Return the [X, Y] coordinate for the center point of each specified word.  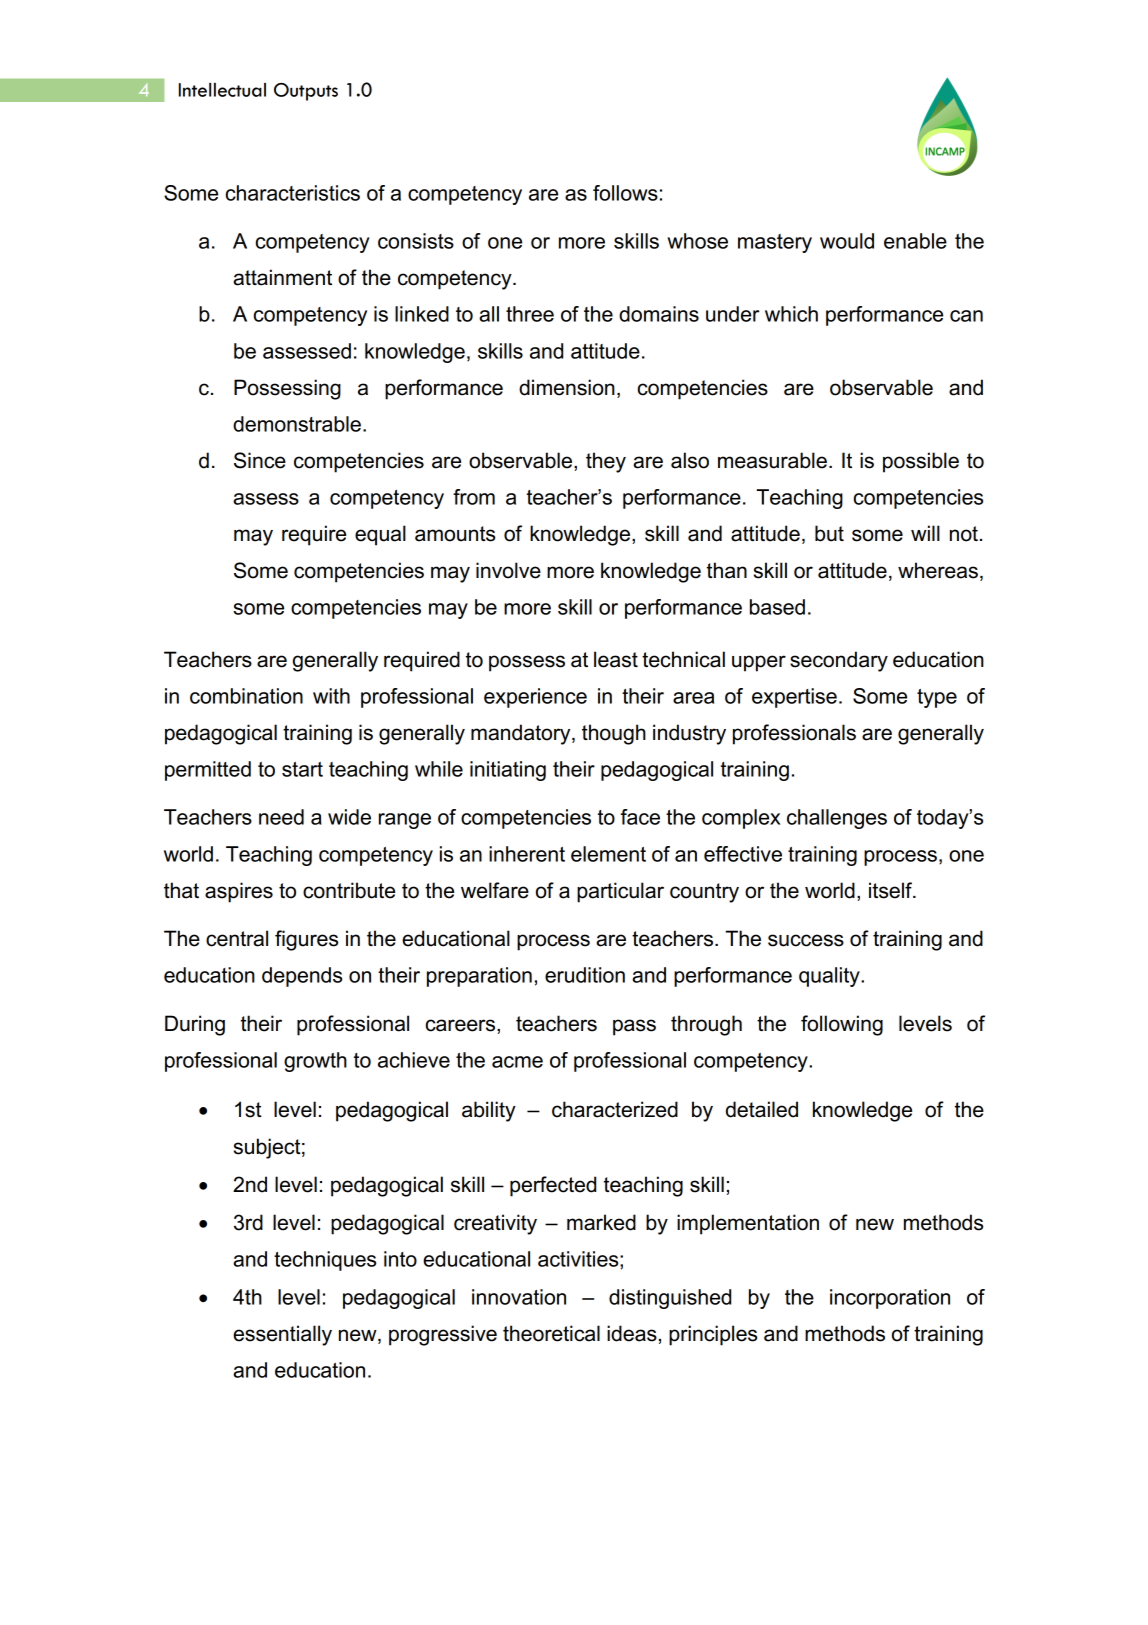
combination [246, 696]
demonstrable [297, 424]
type [937, 698]
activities [579, 1259]
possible [921, 462]
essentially [282, 1335]
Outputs [306, 92]
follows [625, 193]
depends [302, 977]
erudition [585, 975]
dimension [567, 387]
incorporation [890, 1299]
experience [535, 698]
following [842, 1025]
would [847, 241]
